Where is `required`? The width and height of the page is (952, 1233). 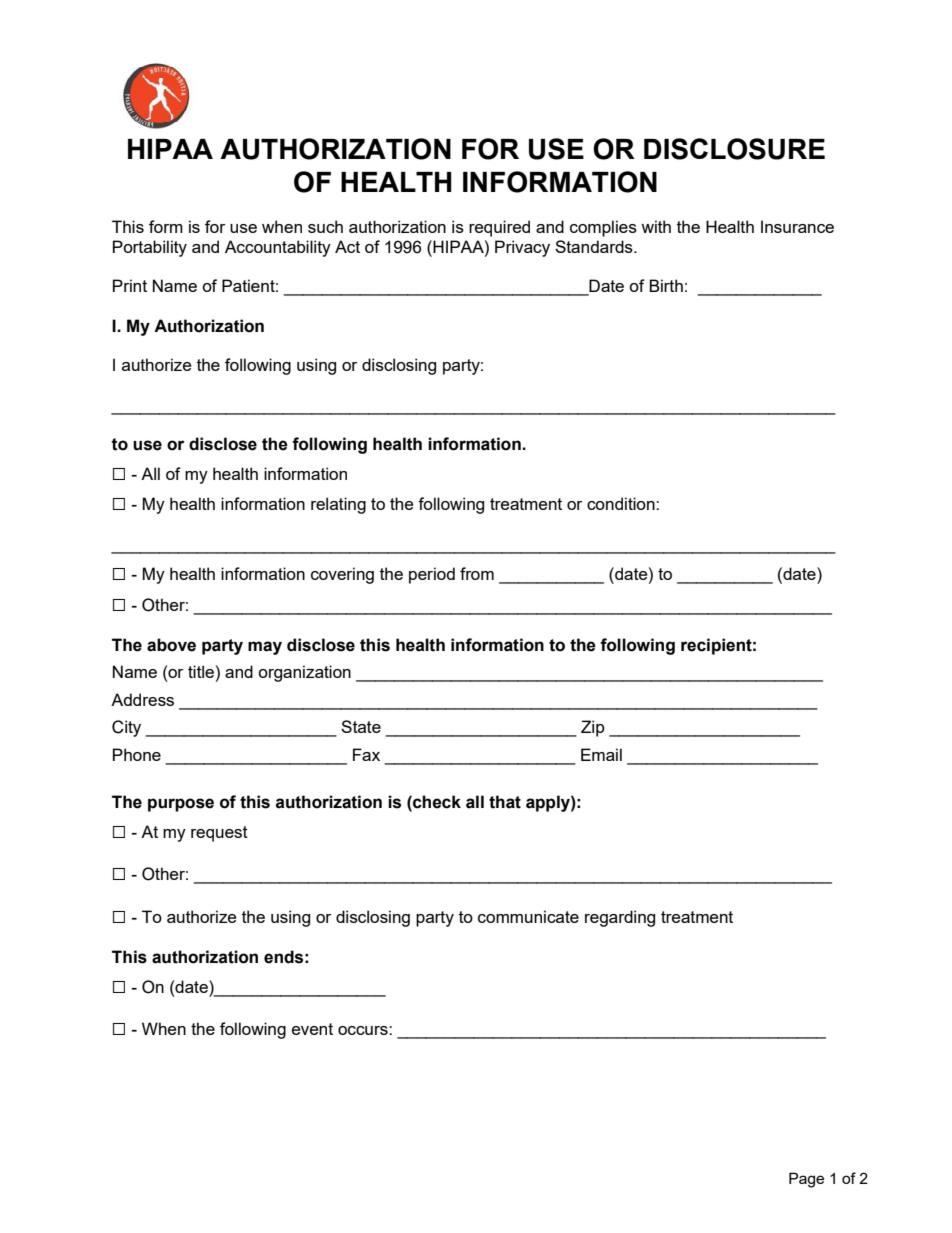
required is located at coordinates (499, 228).
